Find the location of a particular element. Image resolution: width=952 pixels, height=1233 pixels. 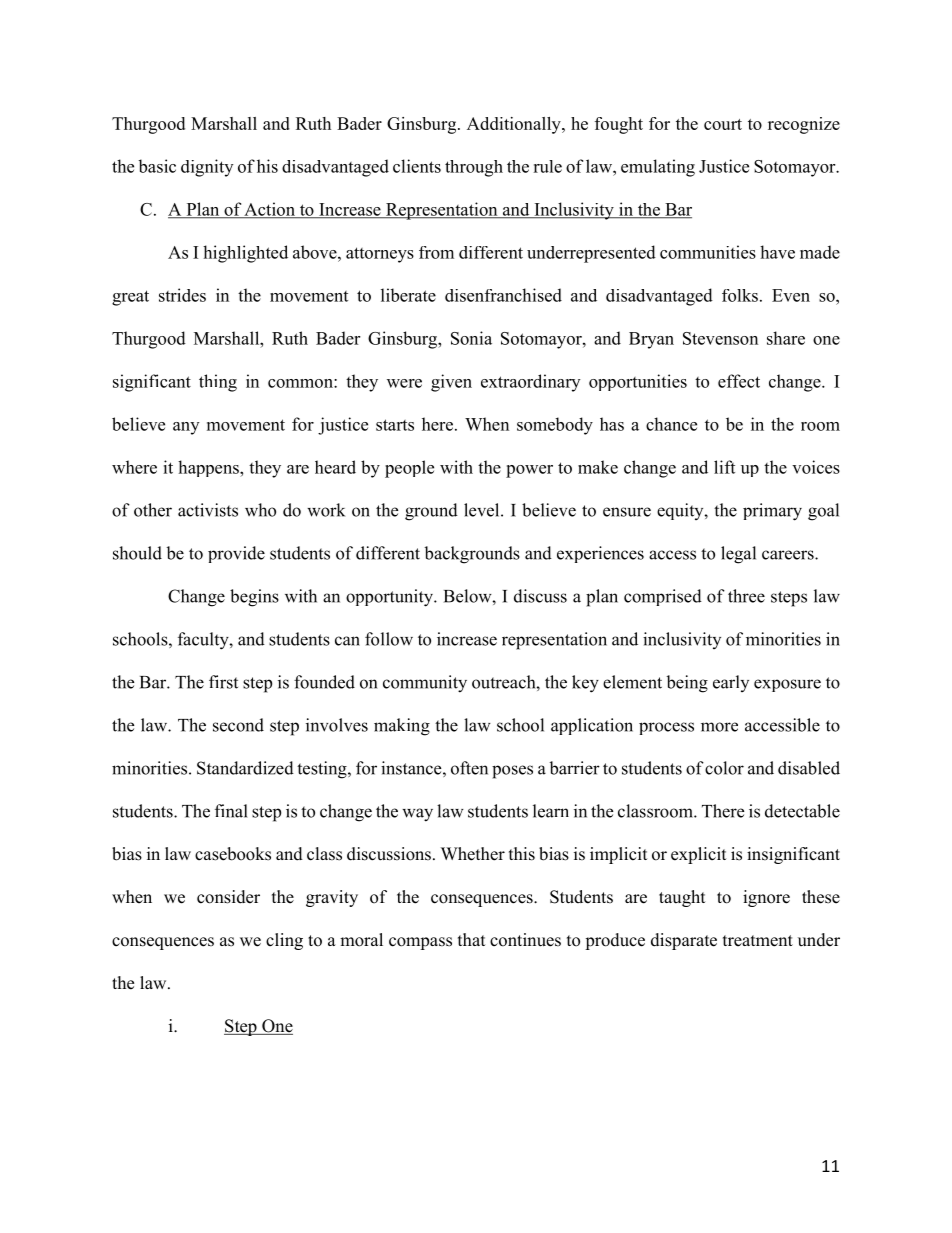

court is located at coordinates (723, 124).
